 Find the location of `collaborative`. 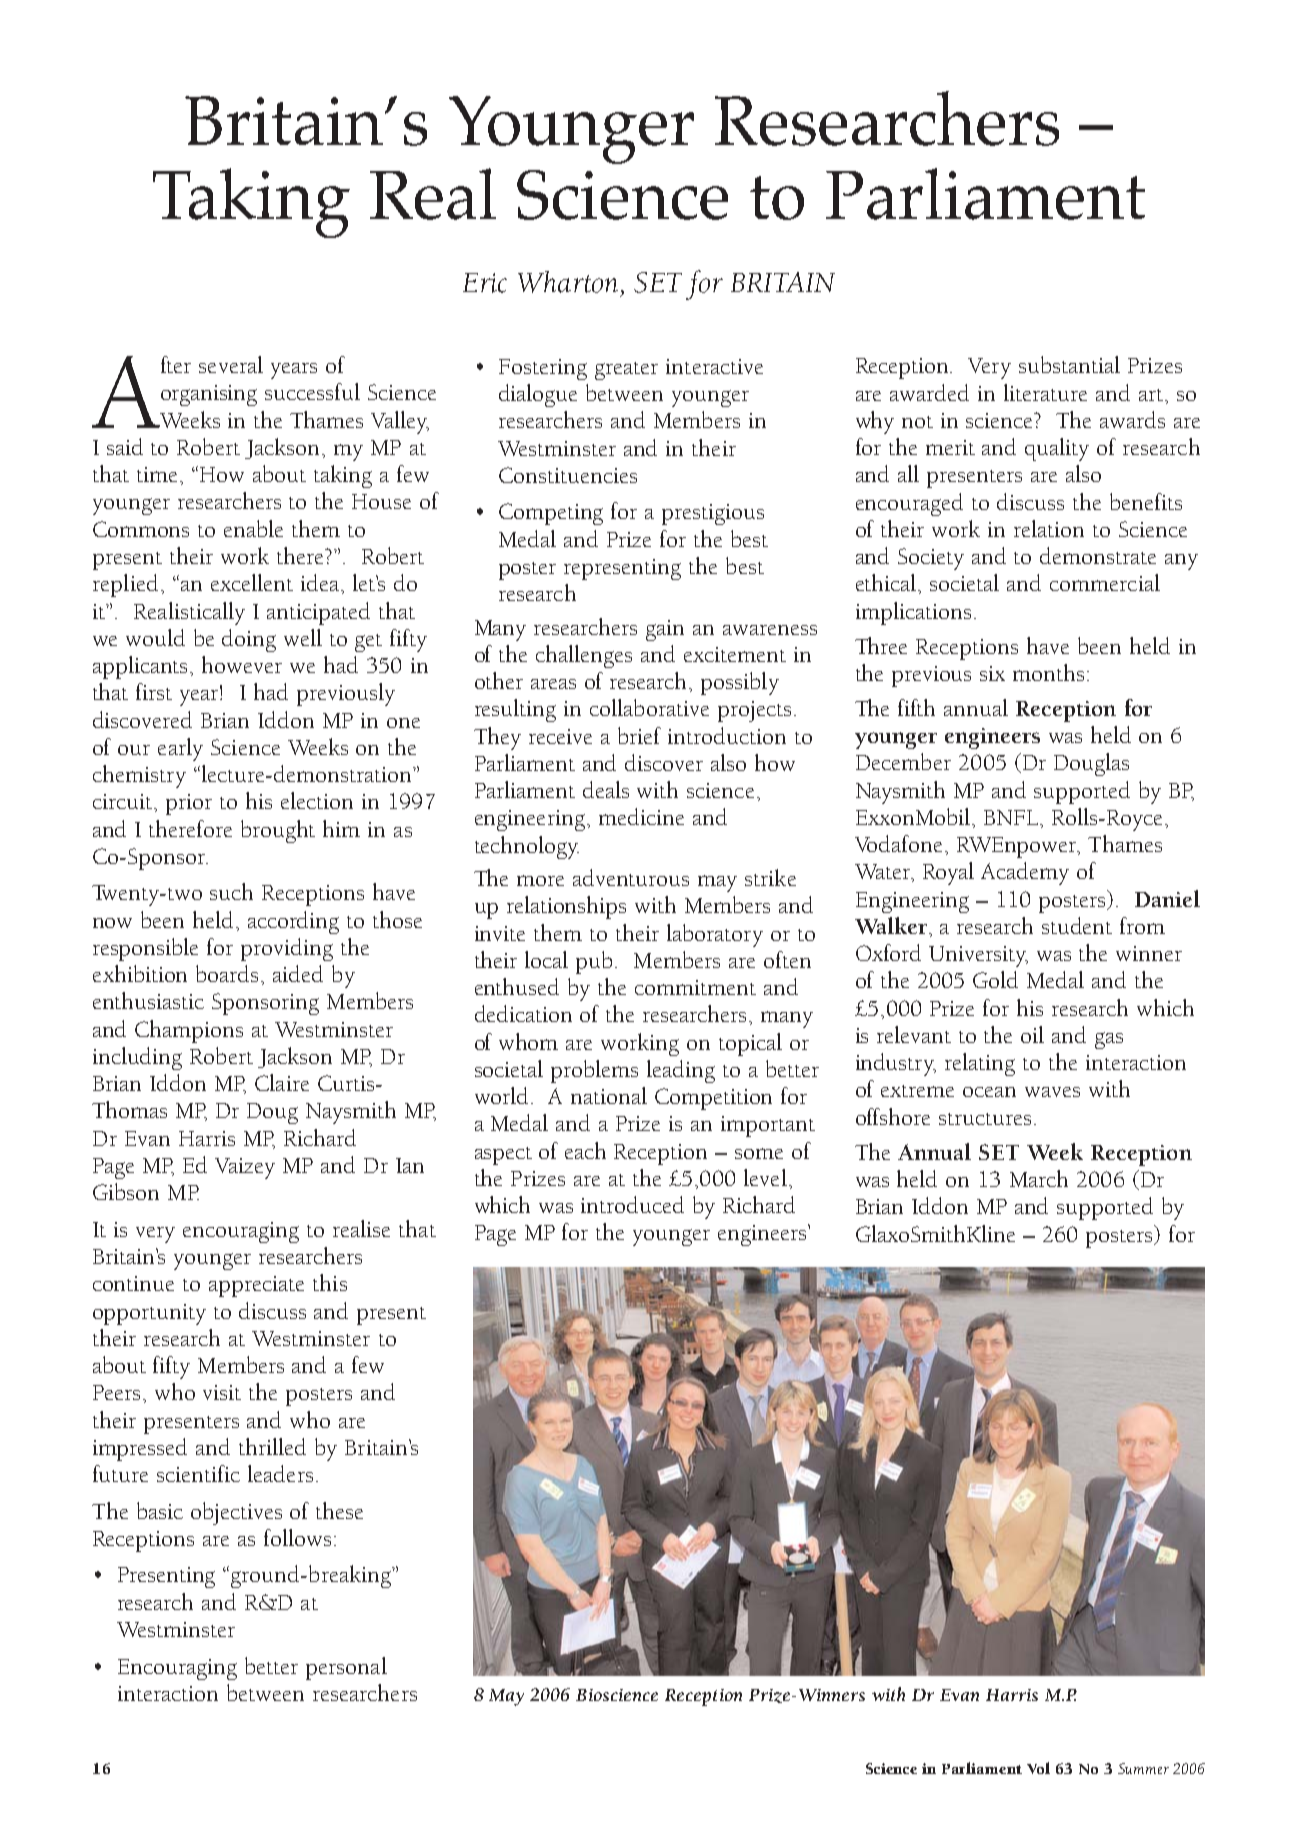

collaborative is located at coordinates (649, 707).
